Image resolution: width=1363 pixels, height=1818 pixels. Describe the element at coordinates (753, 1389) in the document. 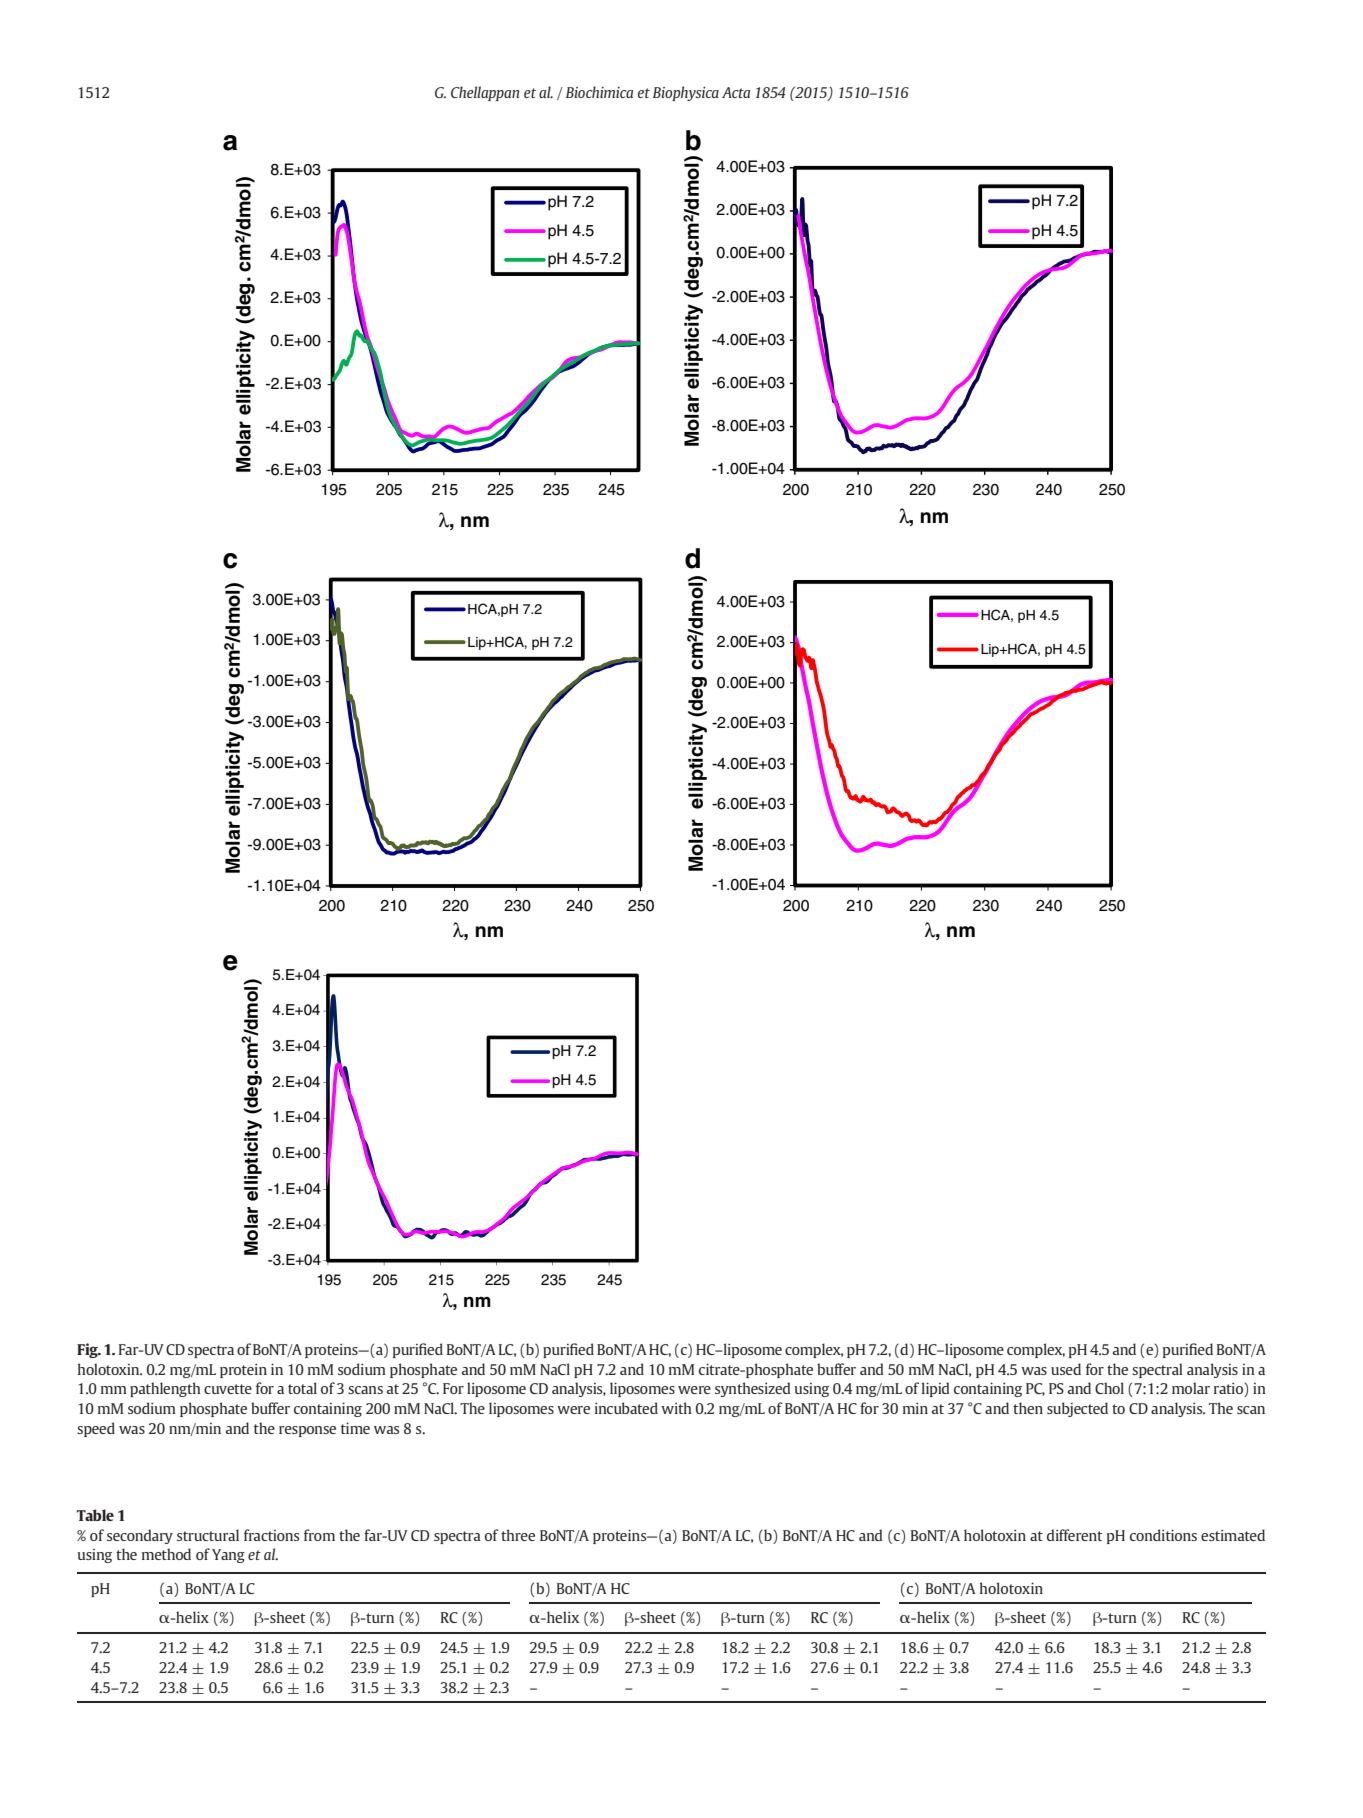

I see `synthesized` at that location.
